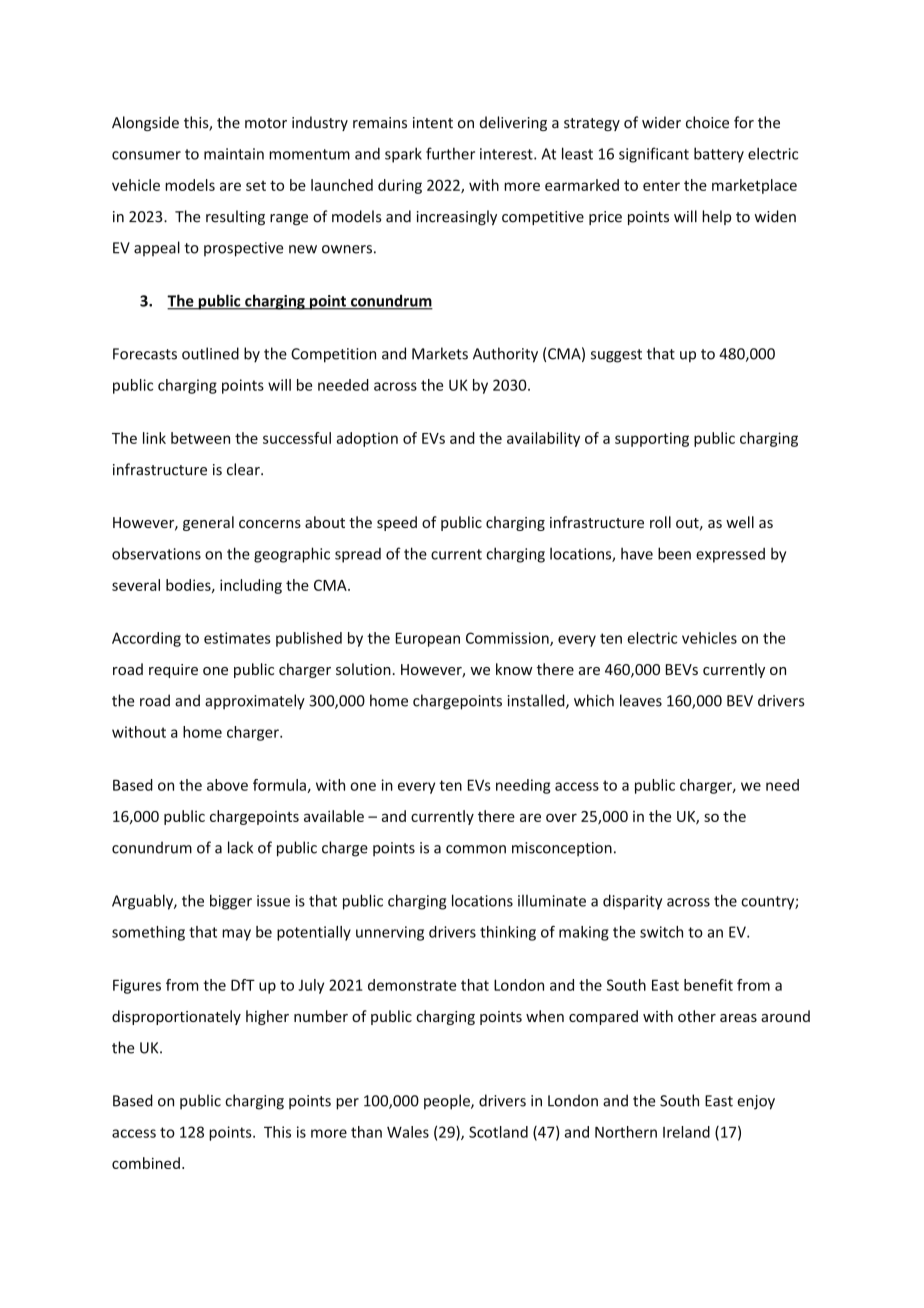 Image resolution: width=924 pixels, height=1308 pixels. I want to click on estimates, so click(237, 638).
